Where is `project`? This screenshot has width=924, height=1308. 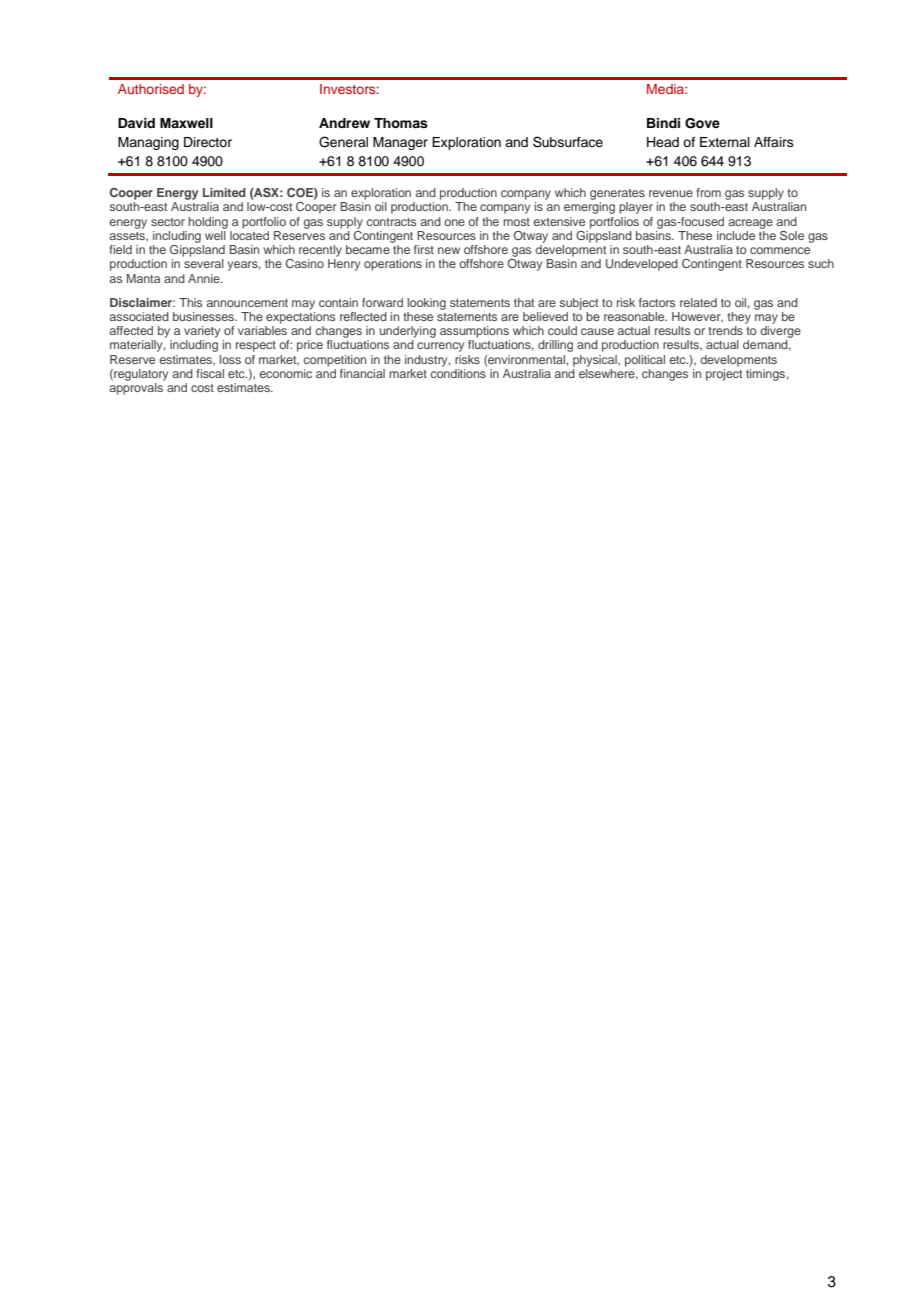 project is located at coordinates (724, 373).
